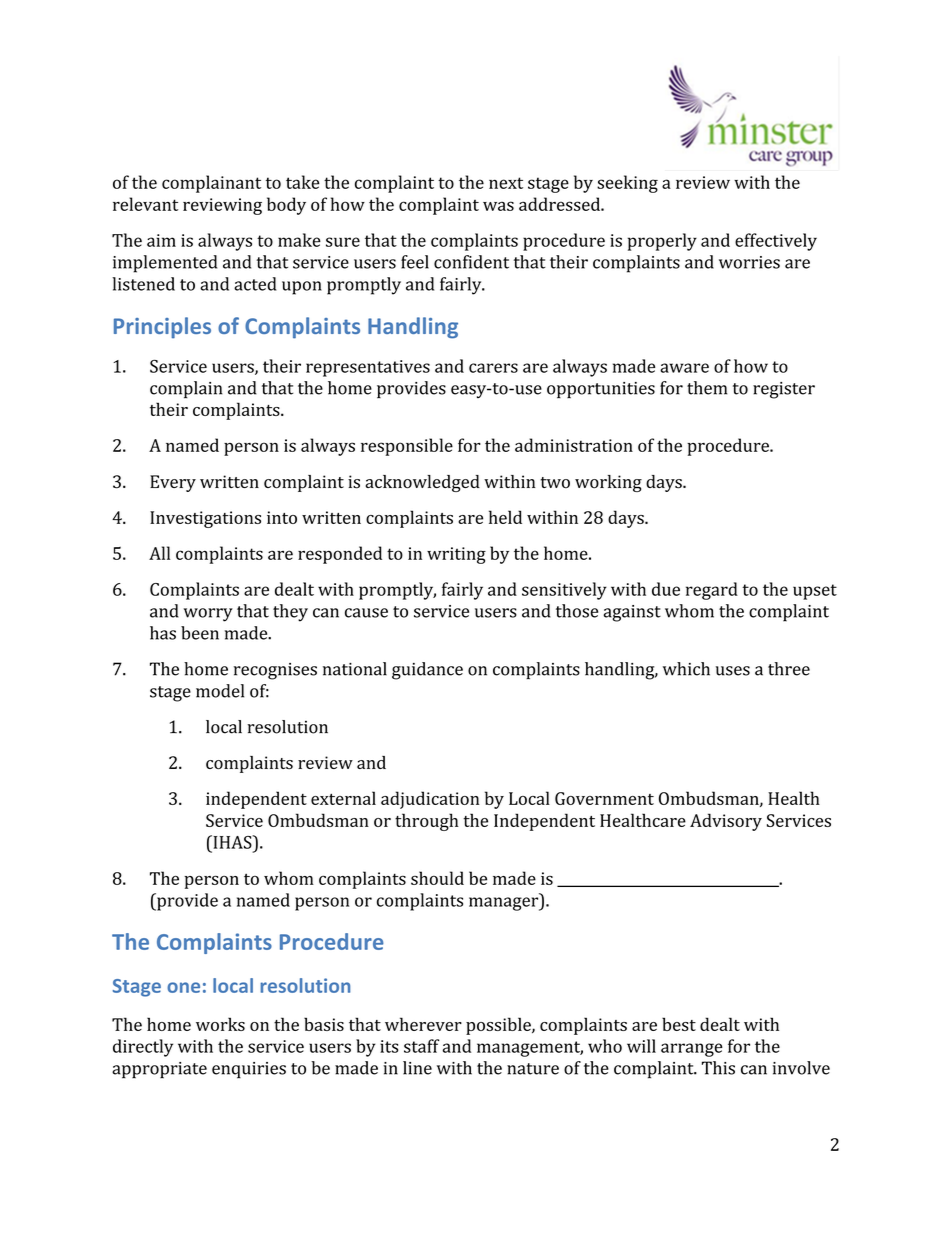  Describe the element at coordinates (427, 671) in the page. I see `guidance` at that location.
